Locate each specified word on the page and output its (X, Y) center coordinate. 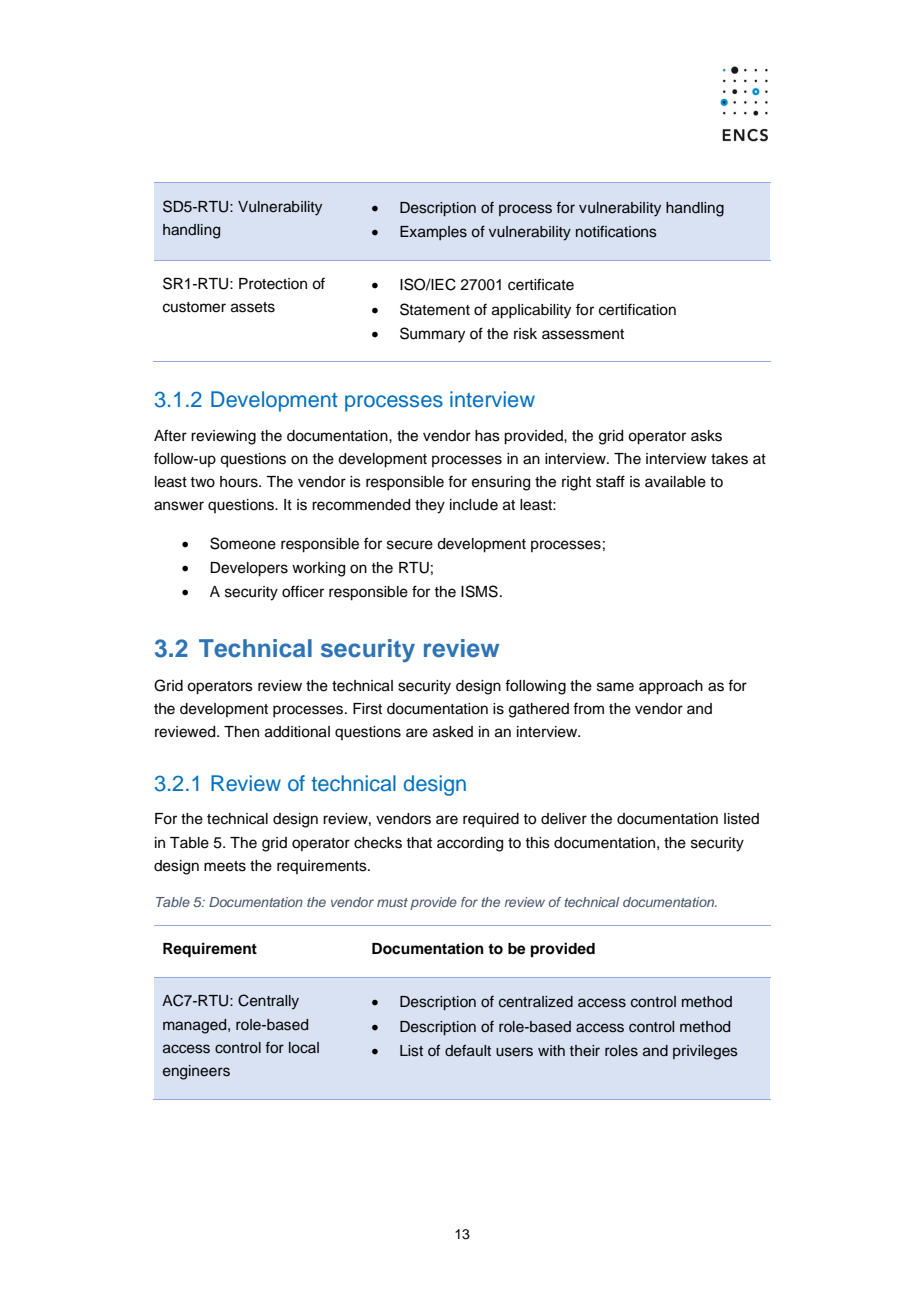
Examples (433, 233)
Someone (243, 543)
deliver (564, 819)
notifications (616, 231)
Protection (273, 284)
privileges (705, 1052)
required (491, 820)
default (468, 1050)
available (675, 482)
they (430, 506)
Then (241, 732)
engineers (196, 1072)
